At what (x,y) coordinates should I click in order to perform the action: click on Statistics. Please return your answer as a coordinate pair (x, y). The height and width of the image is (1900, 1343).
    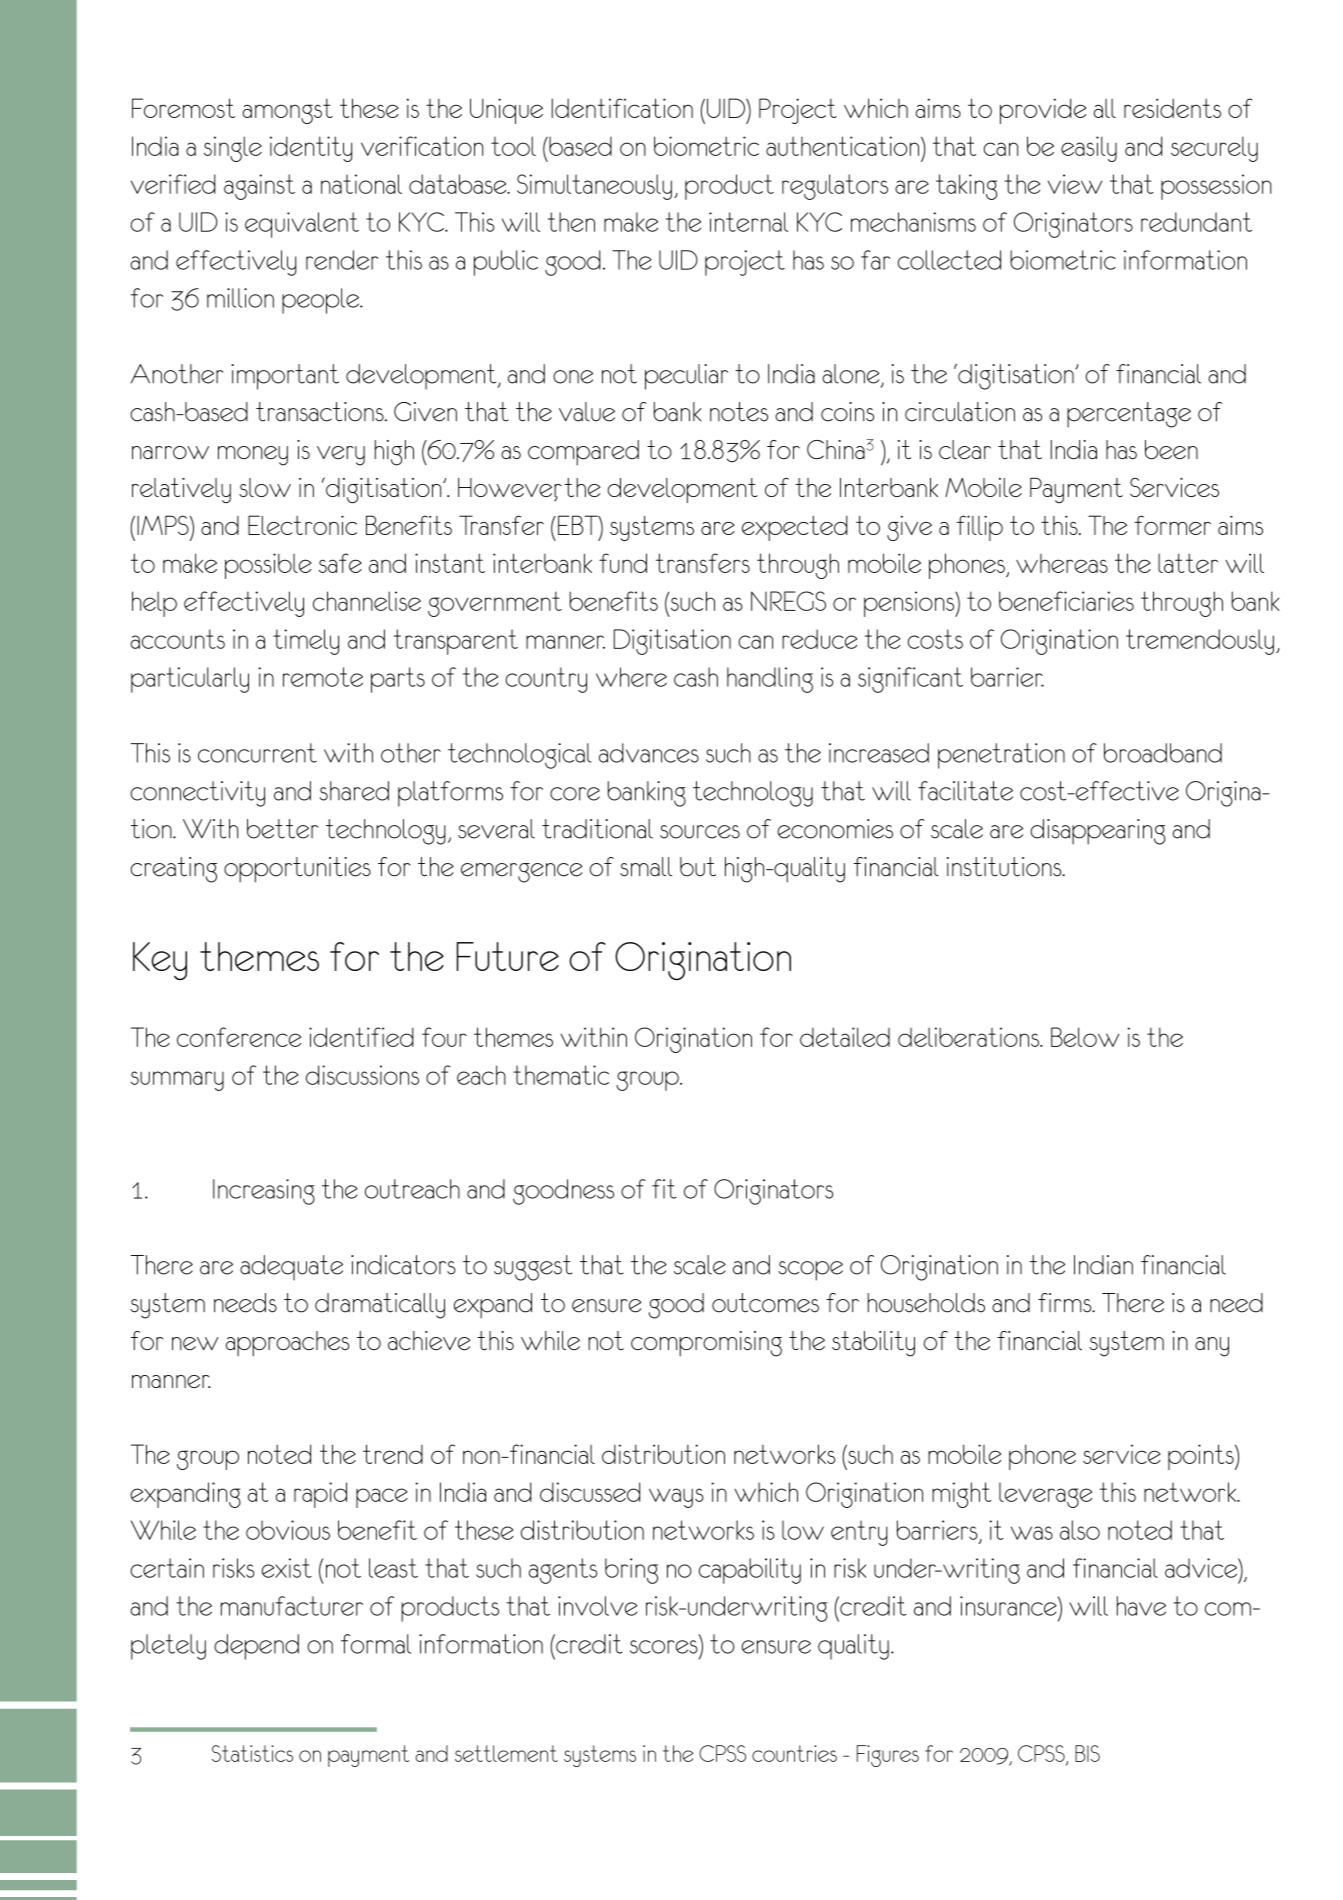
    Looking at the image, I should click on (252, 1753).
